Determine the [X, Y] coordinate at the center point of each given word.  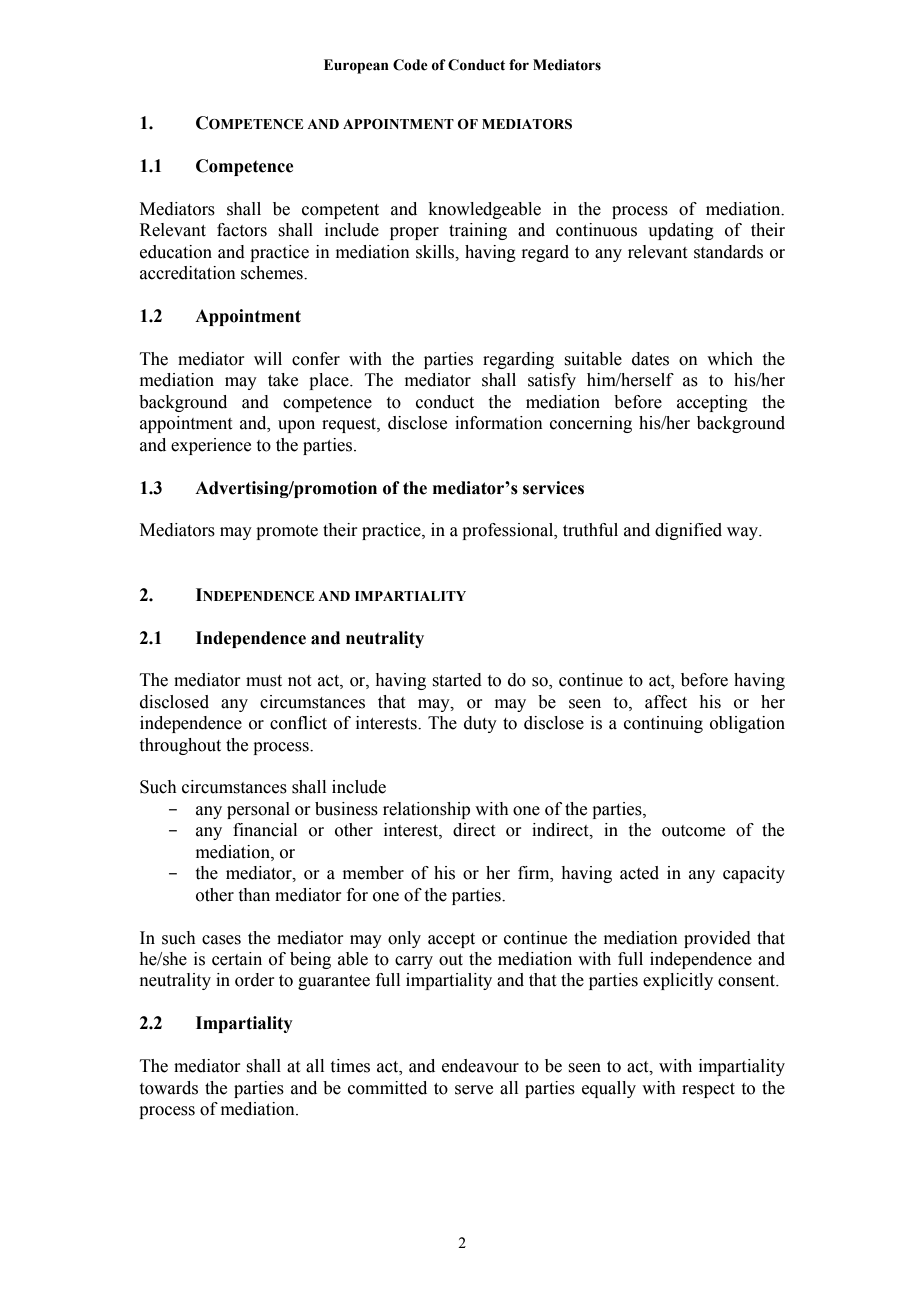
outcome [693, 831]
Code [410, 65]
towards [169, 1088]
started [457, 680]
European [356, 66]
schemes [273, 273]
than [254, 895]
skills [436, 252]
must [264, 681]
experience [211, 446]
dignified [688, 531]
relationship [426, 810]
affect [666, 702]
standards [728, 252]
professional [509, 531]
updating [681, 231]
